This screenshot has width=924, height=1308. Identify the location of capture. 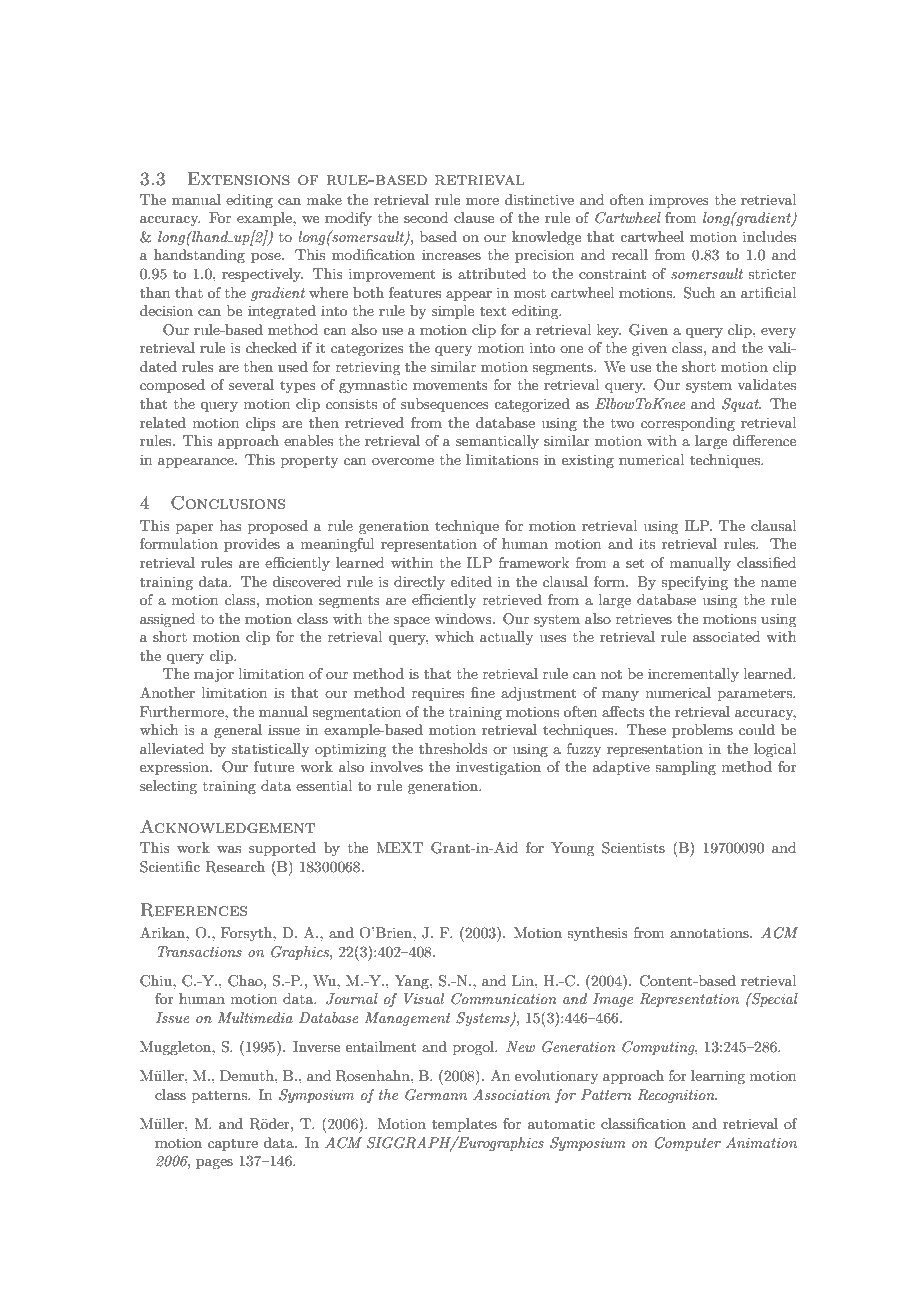
(233, 1145).
